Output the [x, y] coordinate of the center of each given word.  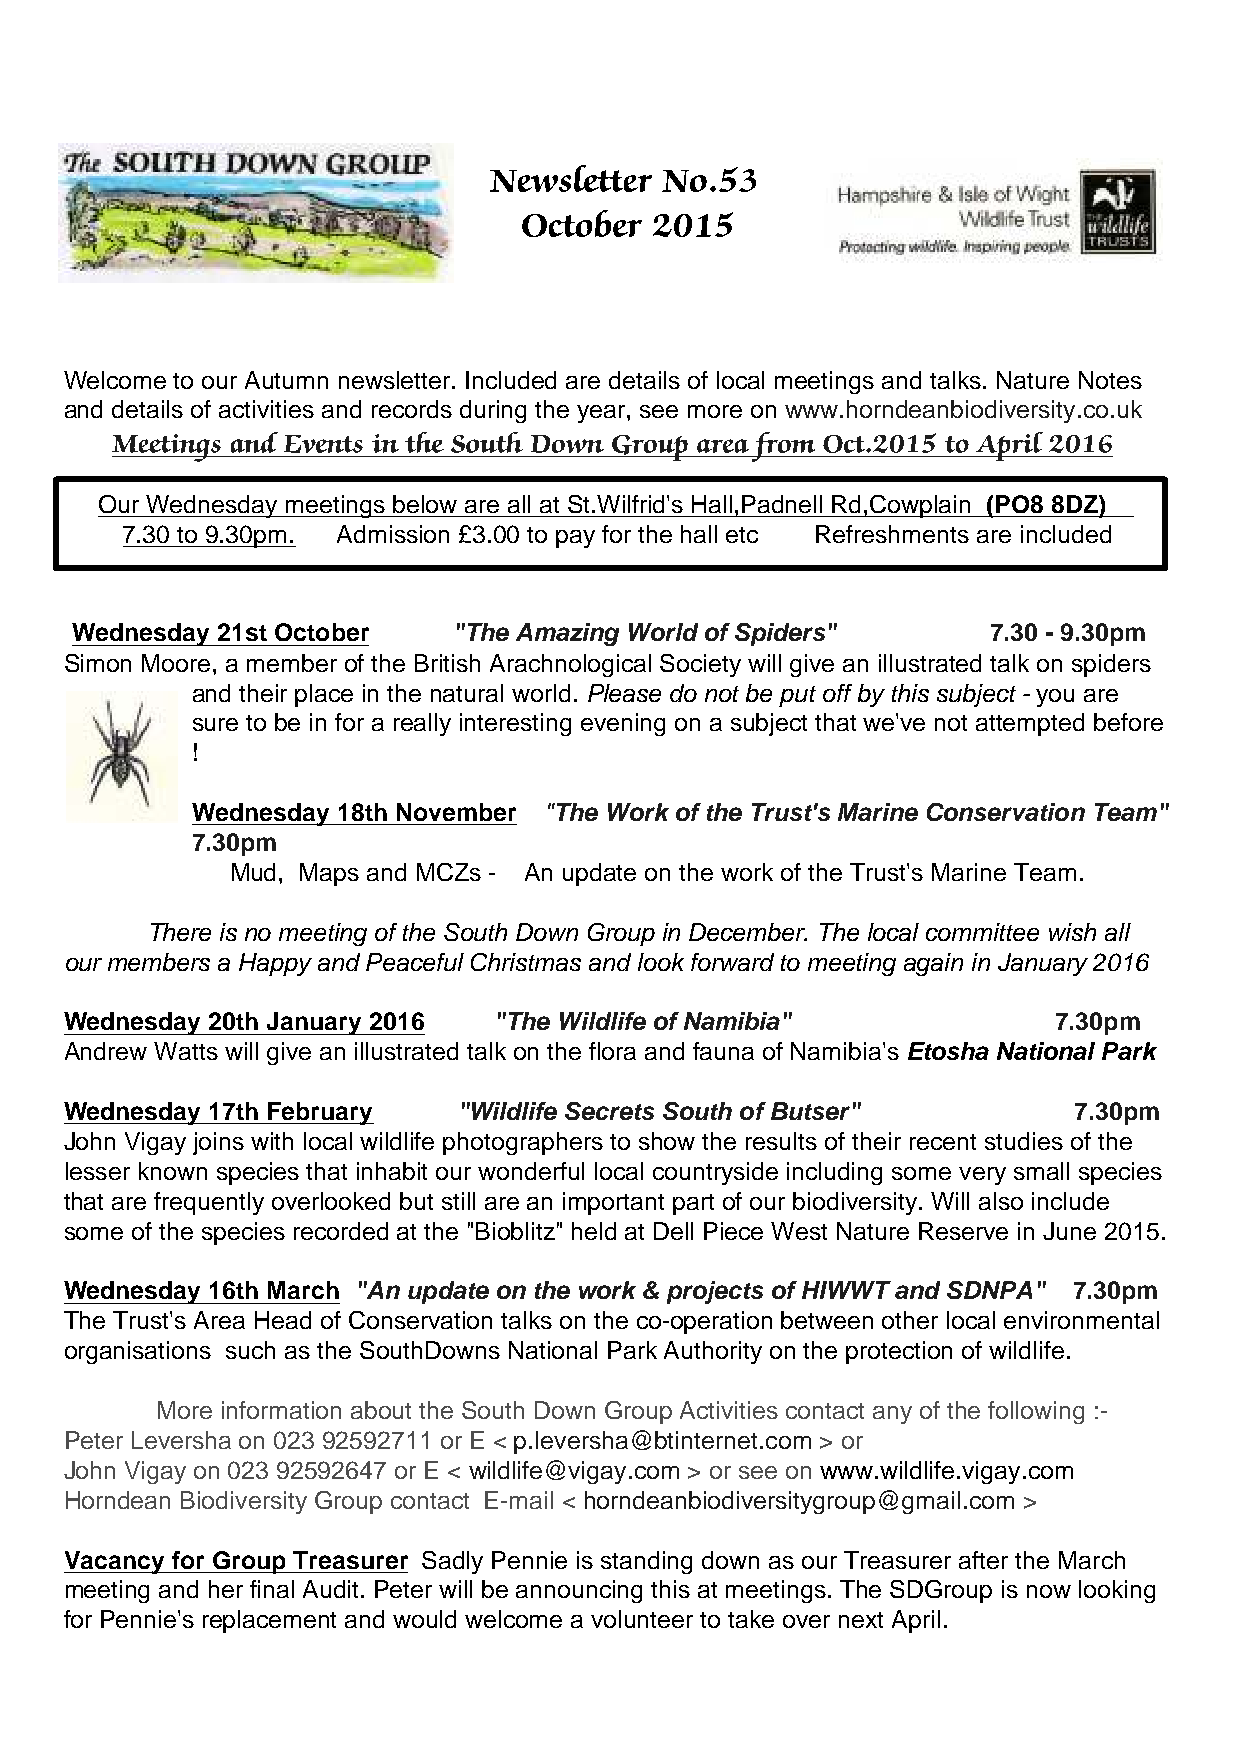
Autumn [286, 380]
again [933, 964]
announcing [579, 1591]
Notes [1110, 380]
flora [612, 1051]
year [602, 414]
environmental [1081, 1320]
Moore [176, 663]
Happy [275, 964]
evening [623, 724]
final [272, 1589]
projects [715, 1292]
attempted [1030, 724]
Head [283, 1320]
